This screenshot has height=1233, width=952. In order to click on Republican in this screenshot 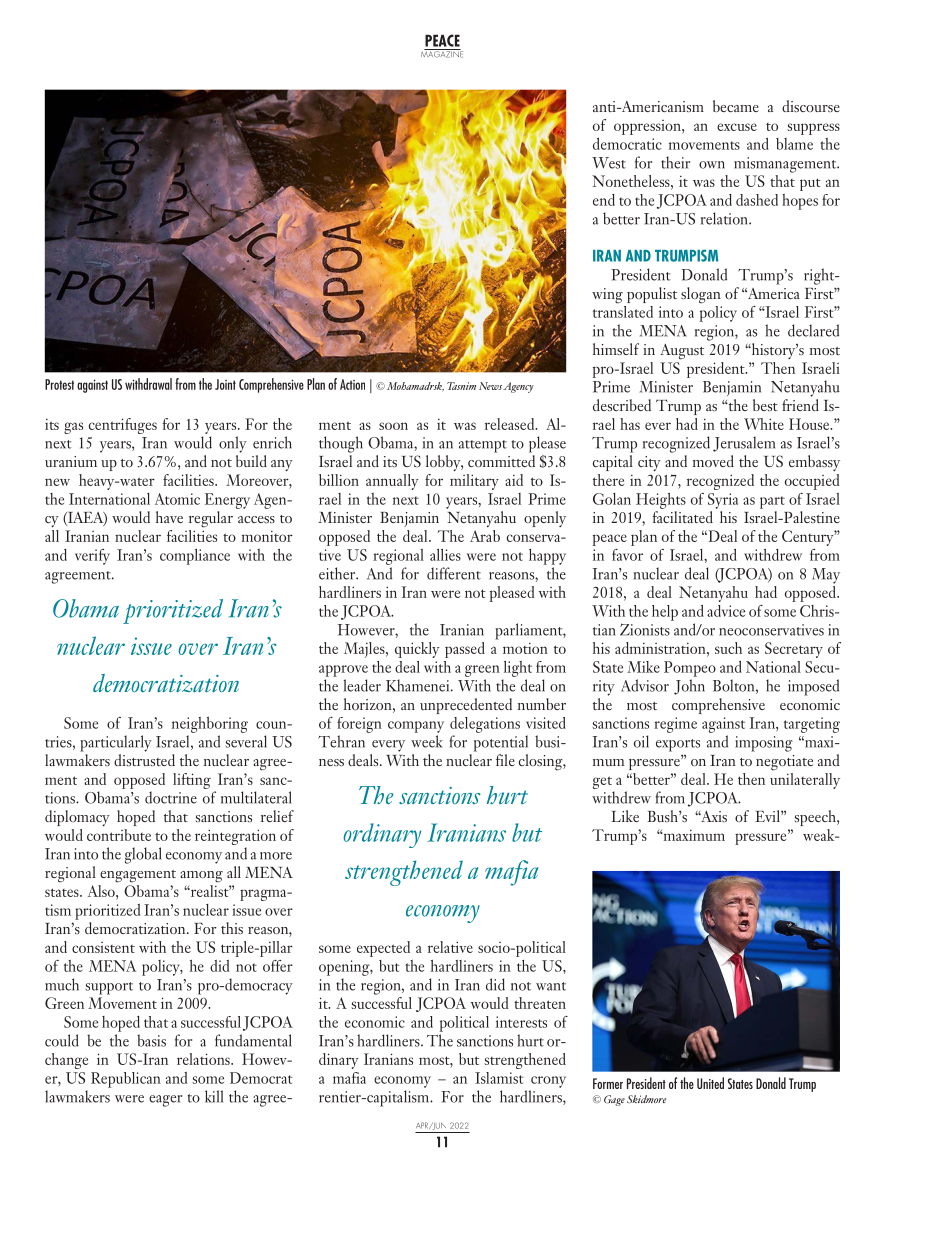, I will do `click(126, 1080)`.
